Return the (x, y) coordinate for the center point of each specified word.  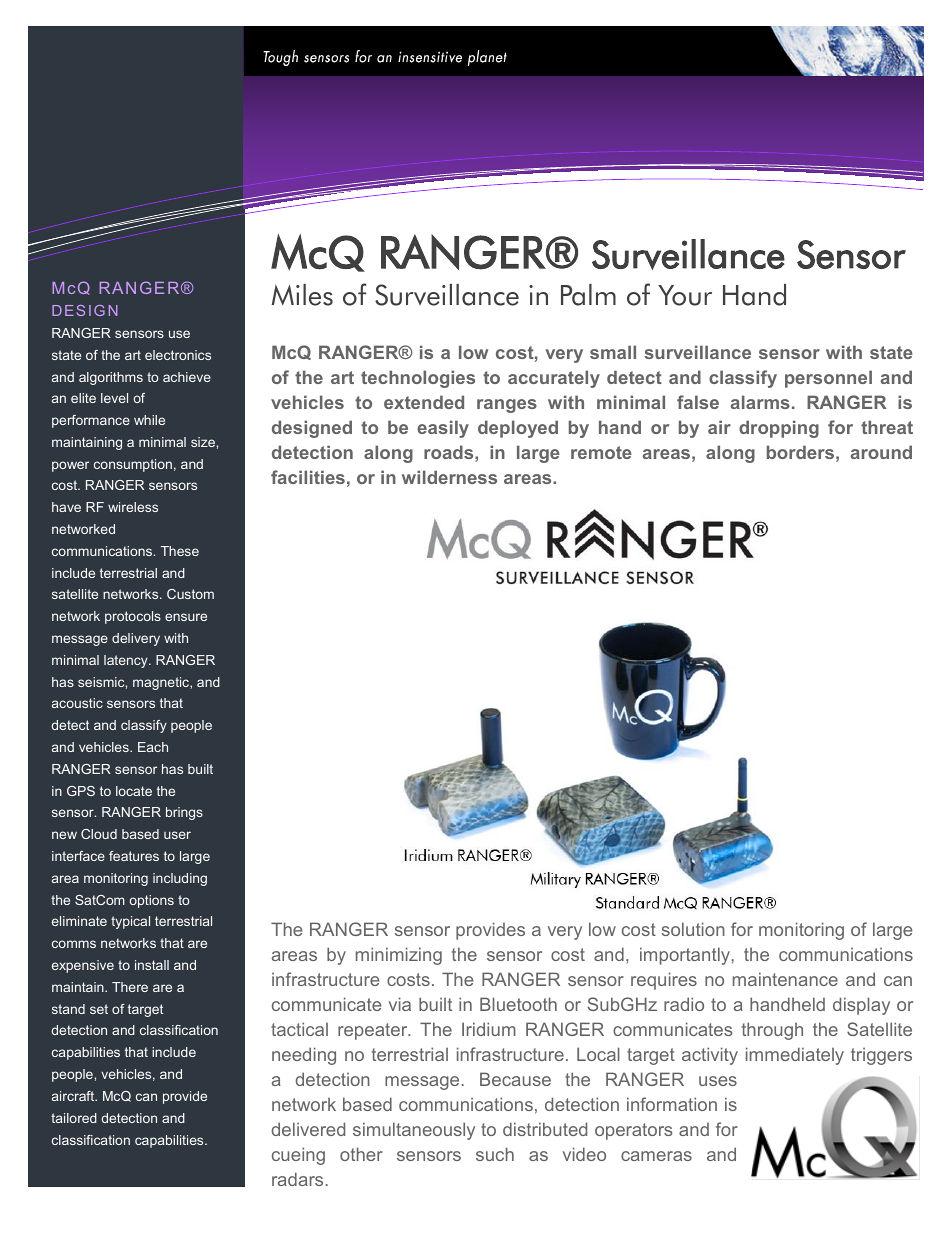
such (495, 1154)
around (881, 452)
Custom (190, 594)
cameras (656, 1156)
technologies (418, 379)
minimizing (399, 956)
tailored (74, 1118)
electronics (178, 355)
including (180, 879)
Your (685, 295)
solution (693, 929)
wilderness (449, 477)
